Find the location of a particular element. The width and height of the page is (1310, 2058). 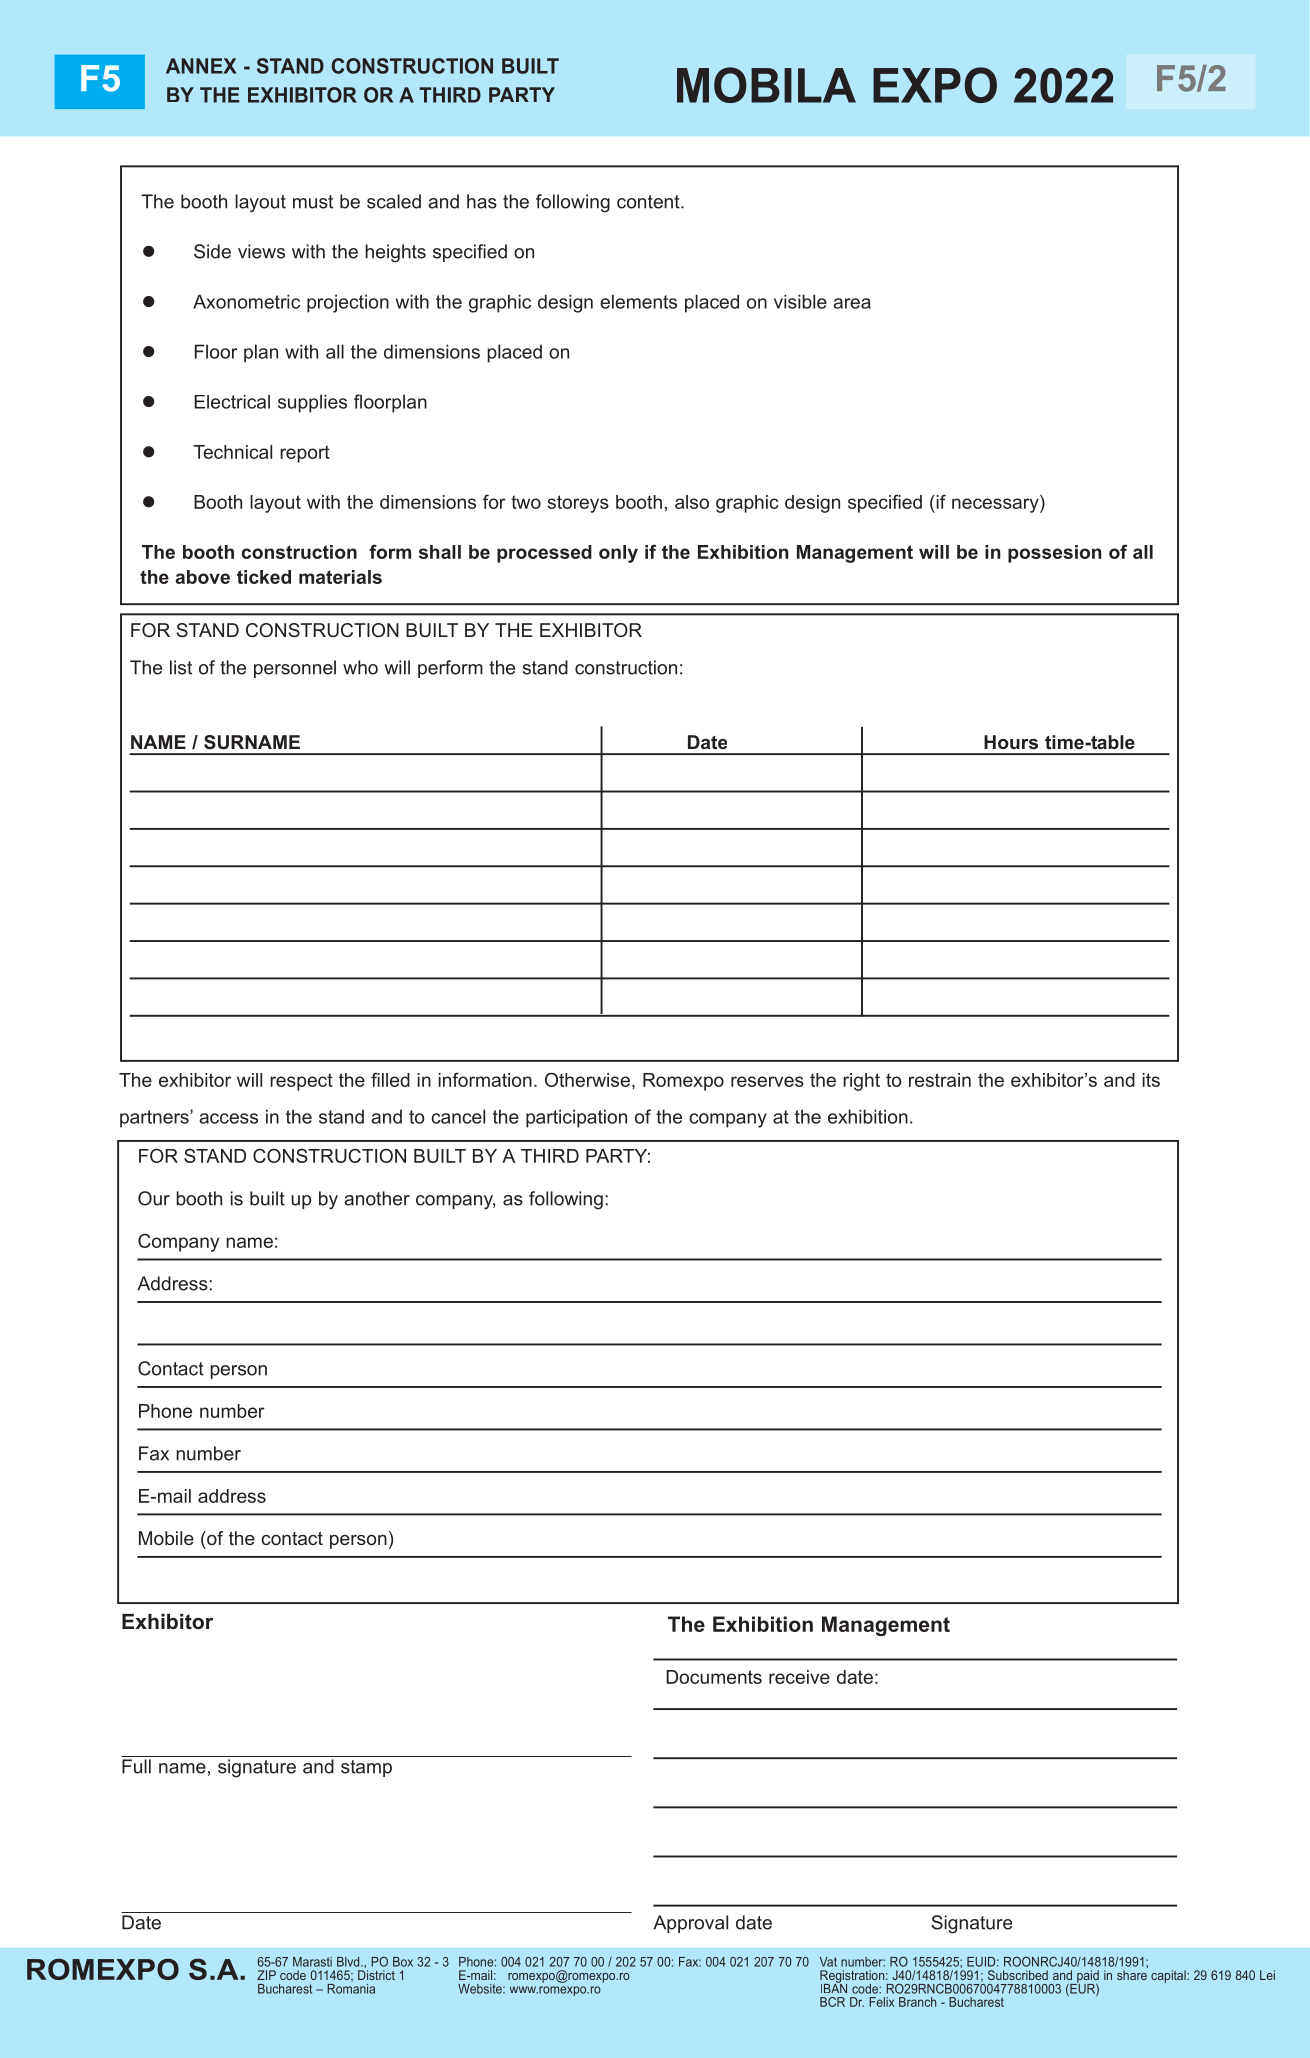

area is located at coordinates (852, 303).
